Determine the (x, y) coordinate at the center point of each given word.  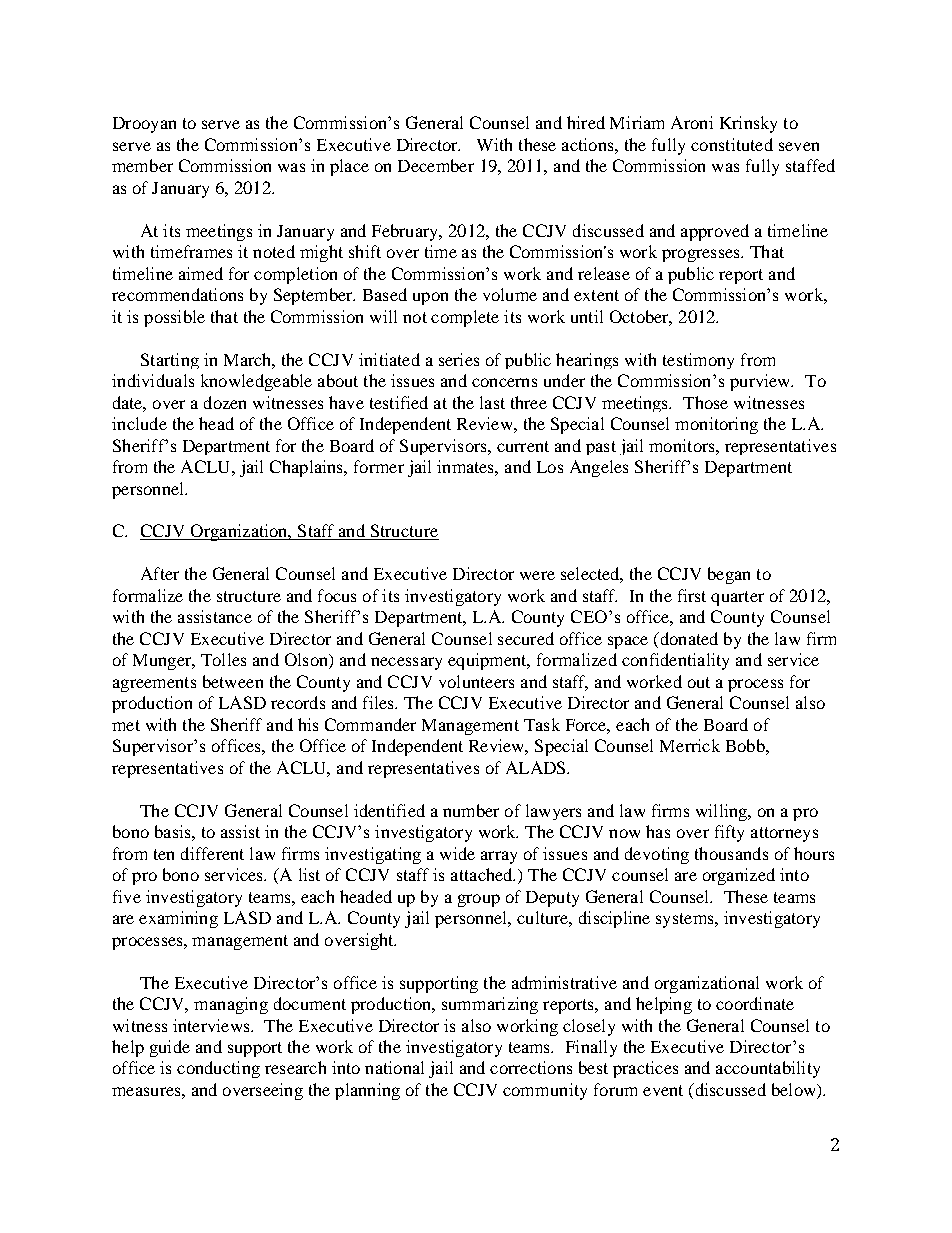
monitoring (716, 425)
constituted (732, 144)
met (126, 725)
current (523, 446)
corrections (531, 1067)
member (142, 165)
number (471, 810)
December (436, 165)
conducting (218, 1069)
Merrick (690, 745)
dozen (225, 402)
